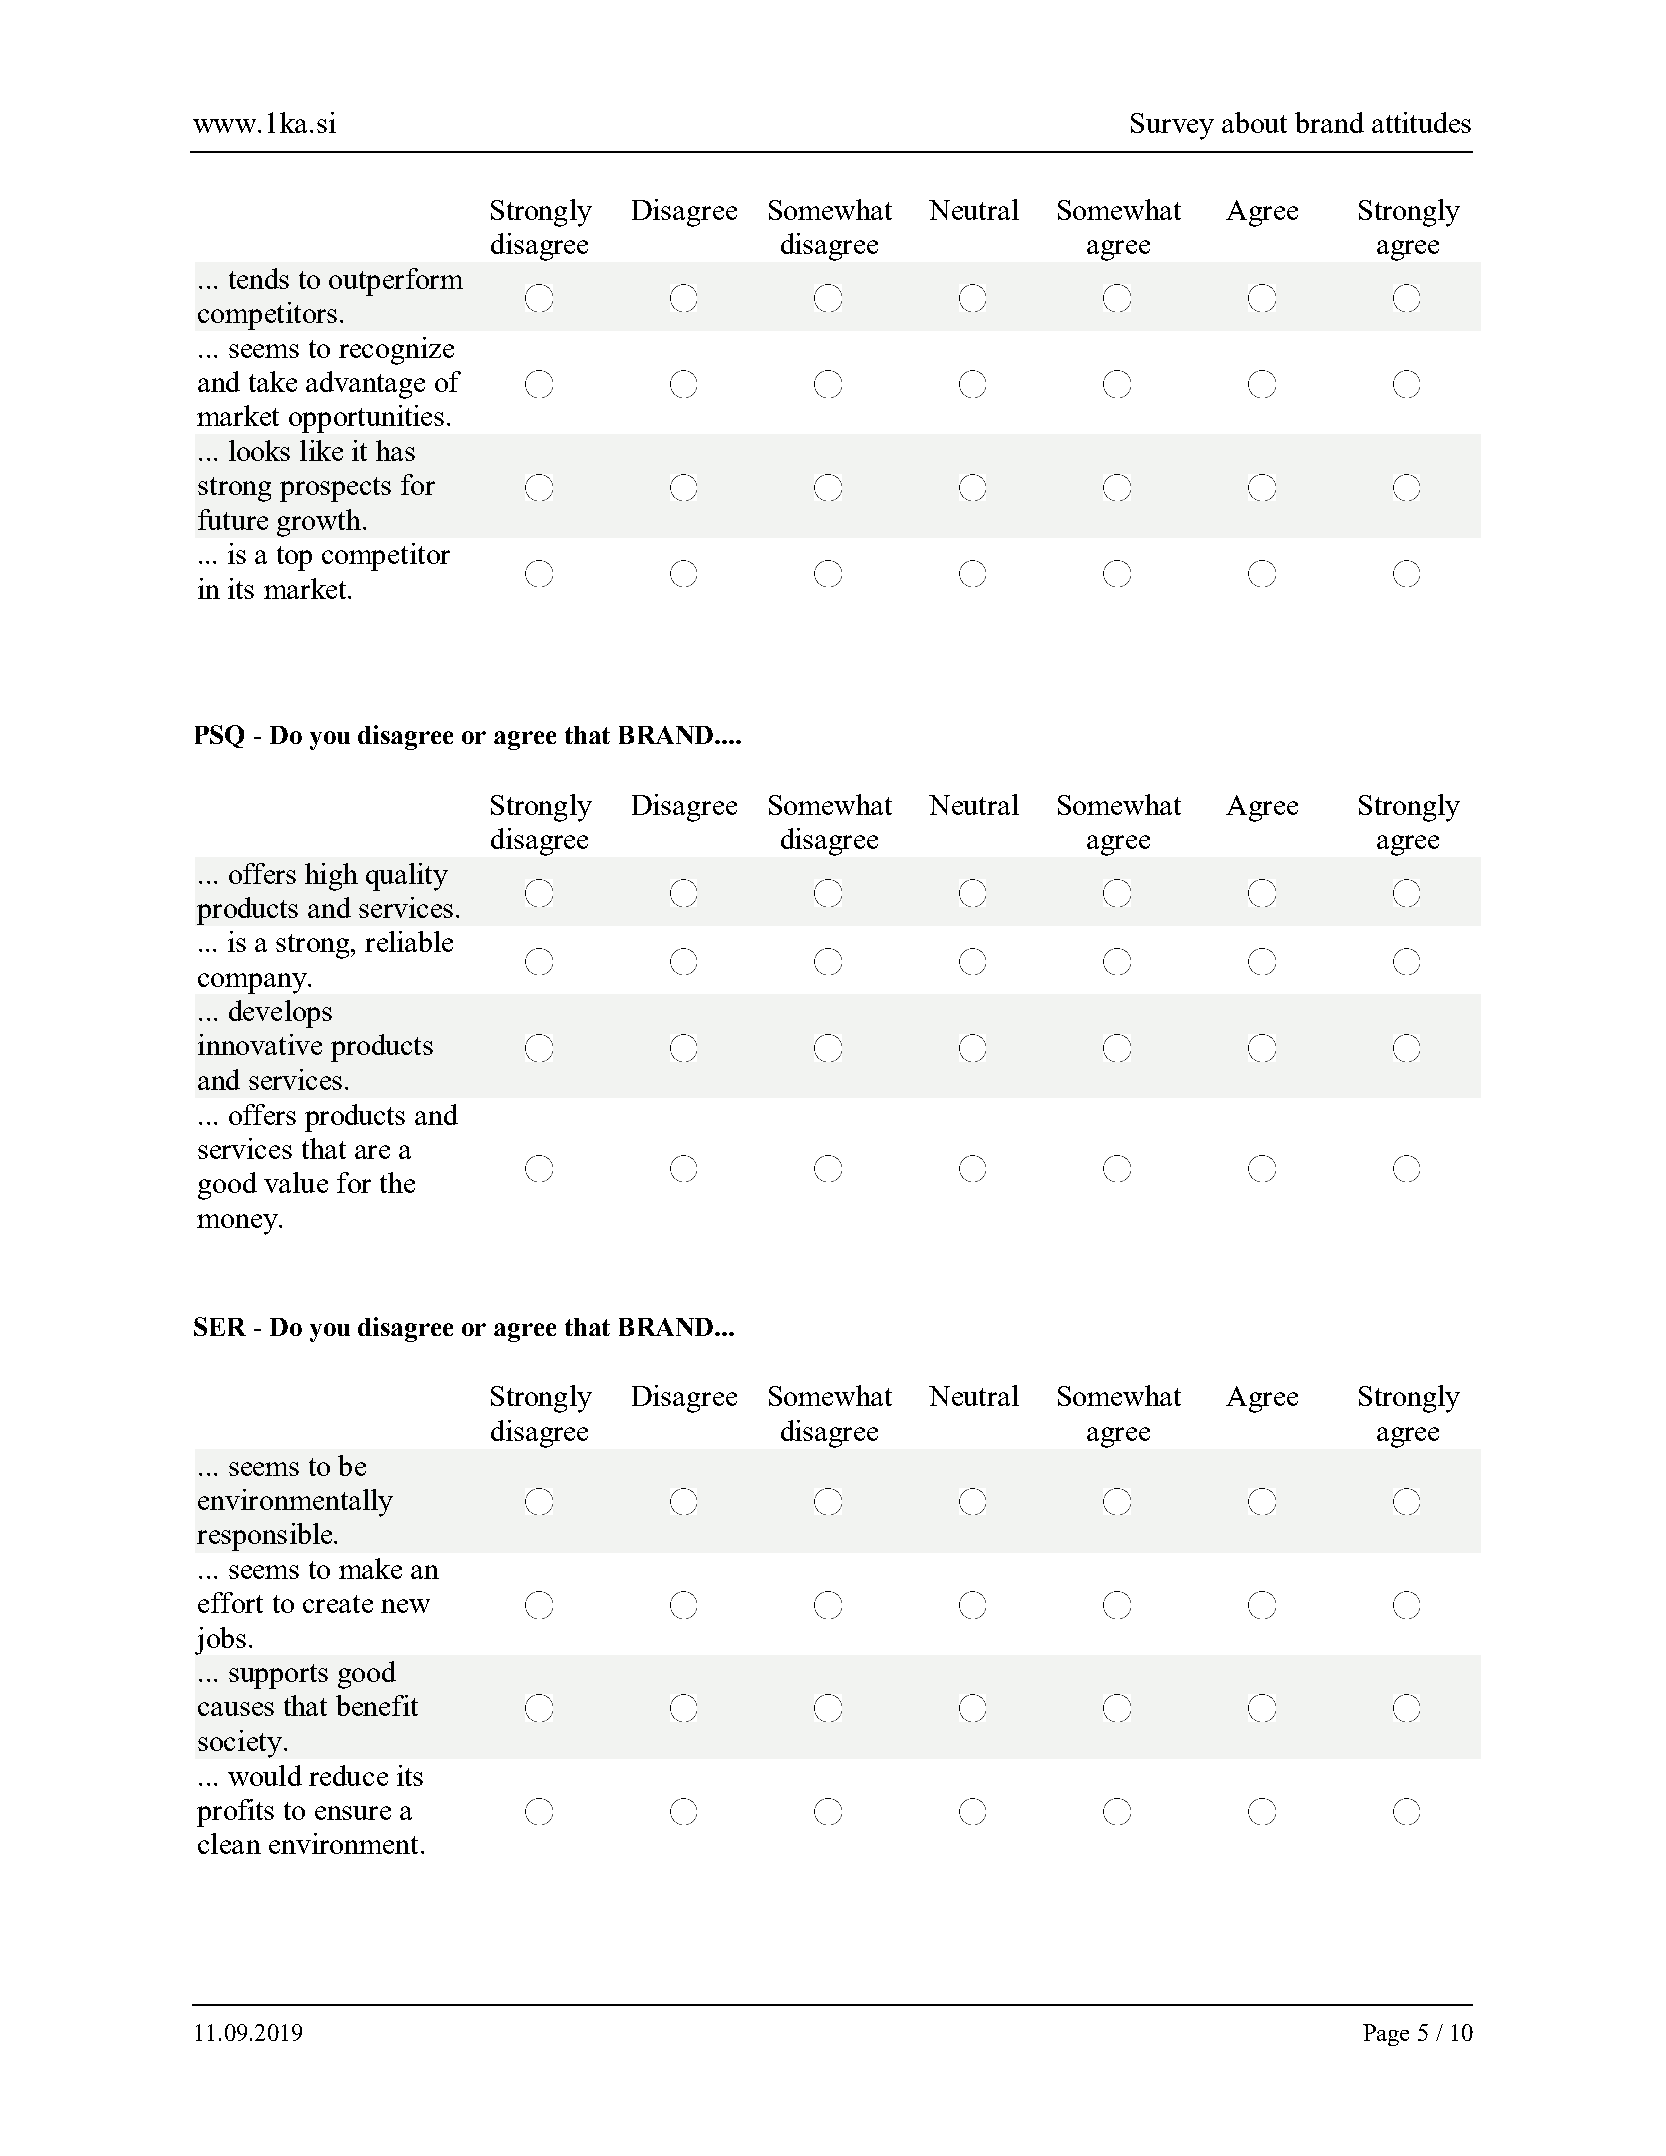 The width and height of the screenshot is (1666, 2156). I want to click on has, so click(395, 450).
